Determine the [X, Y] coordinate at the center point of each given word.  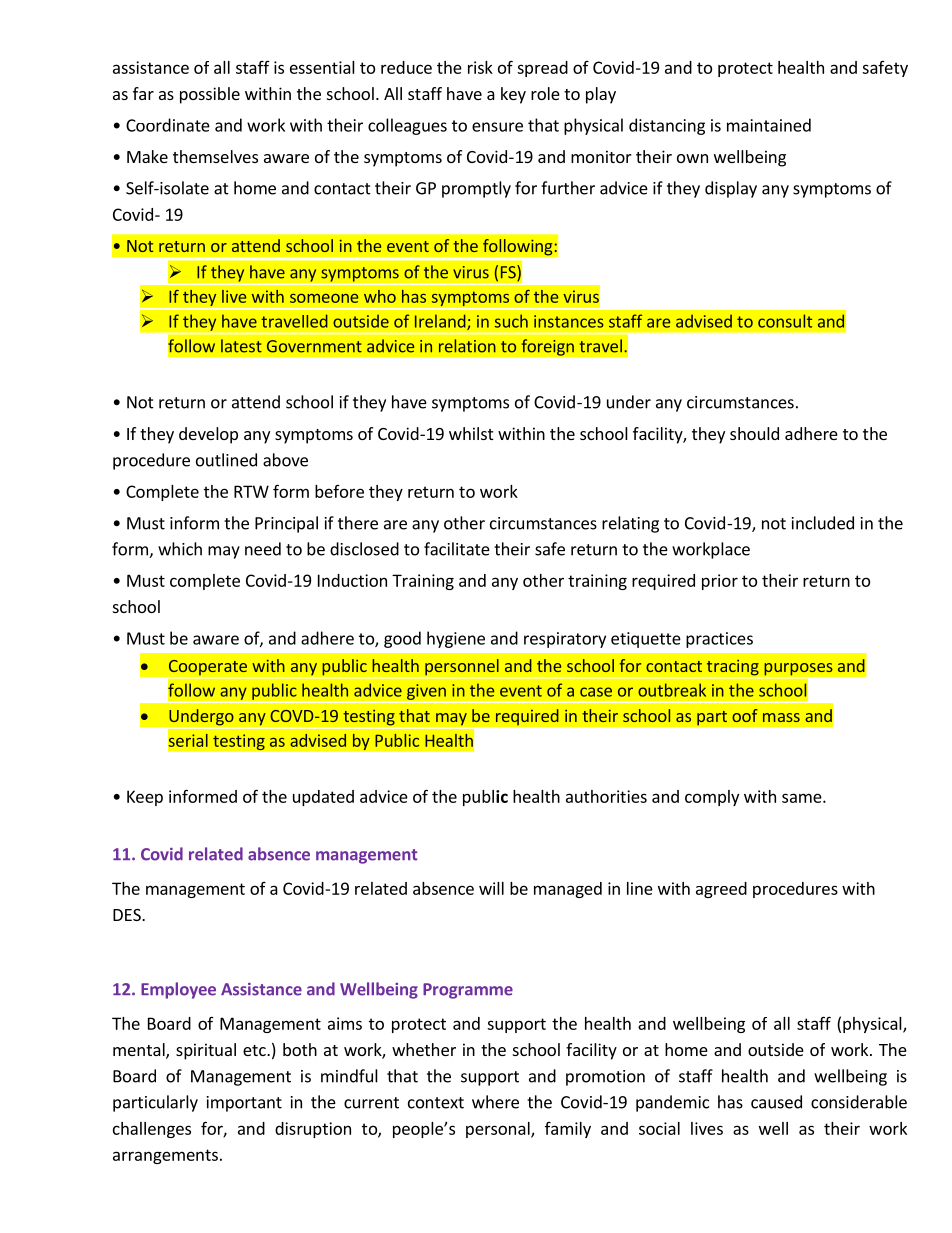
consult [785, 321]
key [513, 95]
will [491, 888]
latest [241, 346]
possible [210, 95]
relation [467, 346]
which [180, 549]
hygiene [456, 639]
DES [128, 915]
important [244, 1104]
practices [719, 640]
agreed [721, 890]
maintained [769, 125]
